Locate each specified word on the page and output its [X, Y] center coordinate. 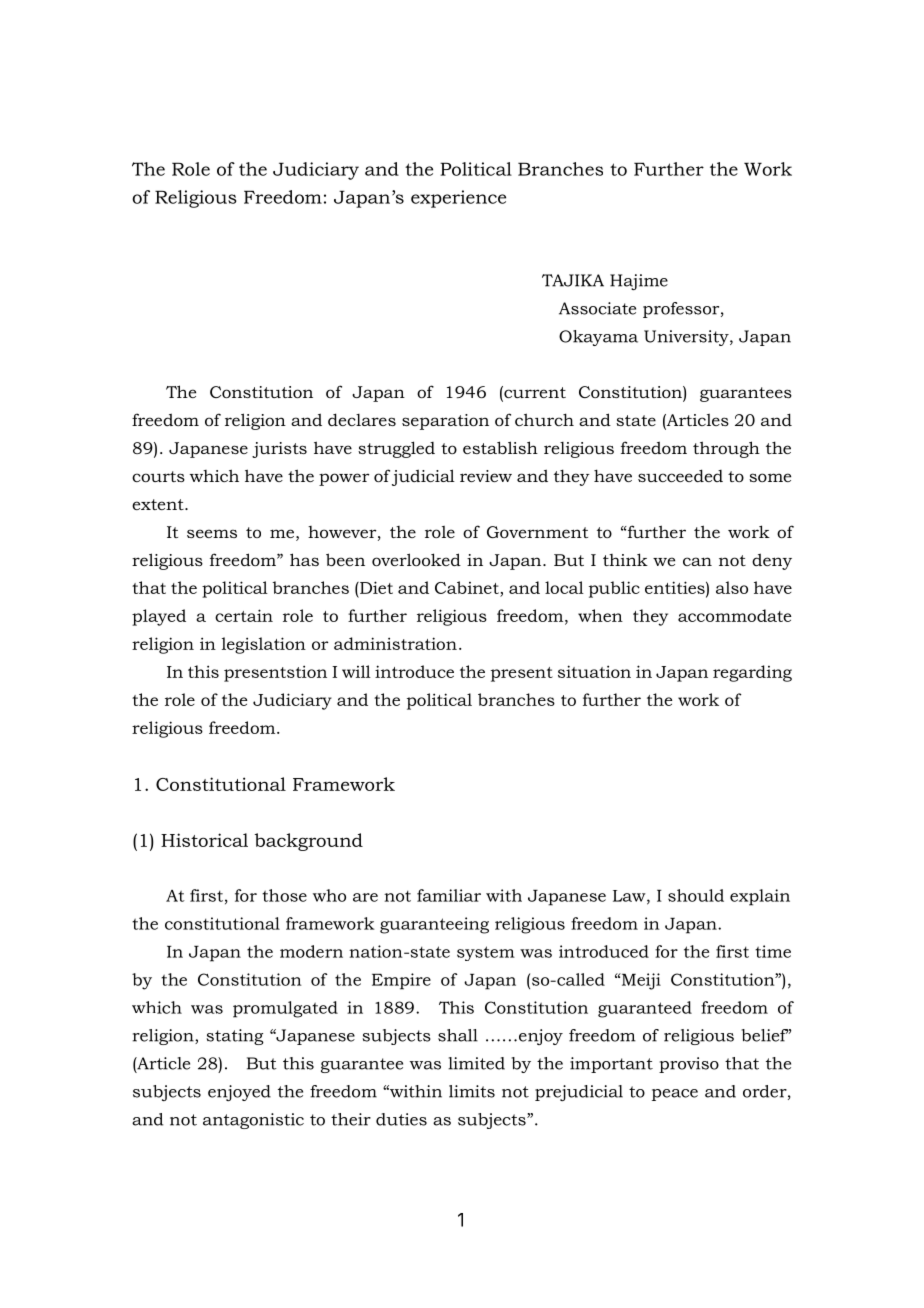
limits [472, 1091]
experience [458, 199]
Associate [597, 308]
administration [395, 643]
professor [682, 310]
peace [675, 1095]
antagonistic [253, 1121]
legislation [264, 645]
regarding [752, 673]
